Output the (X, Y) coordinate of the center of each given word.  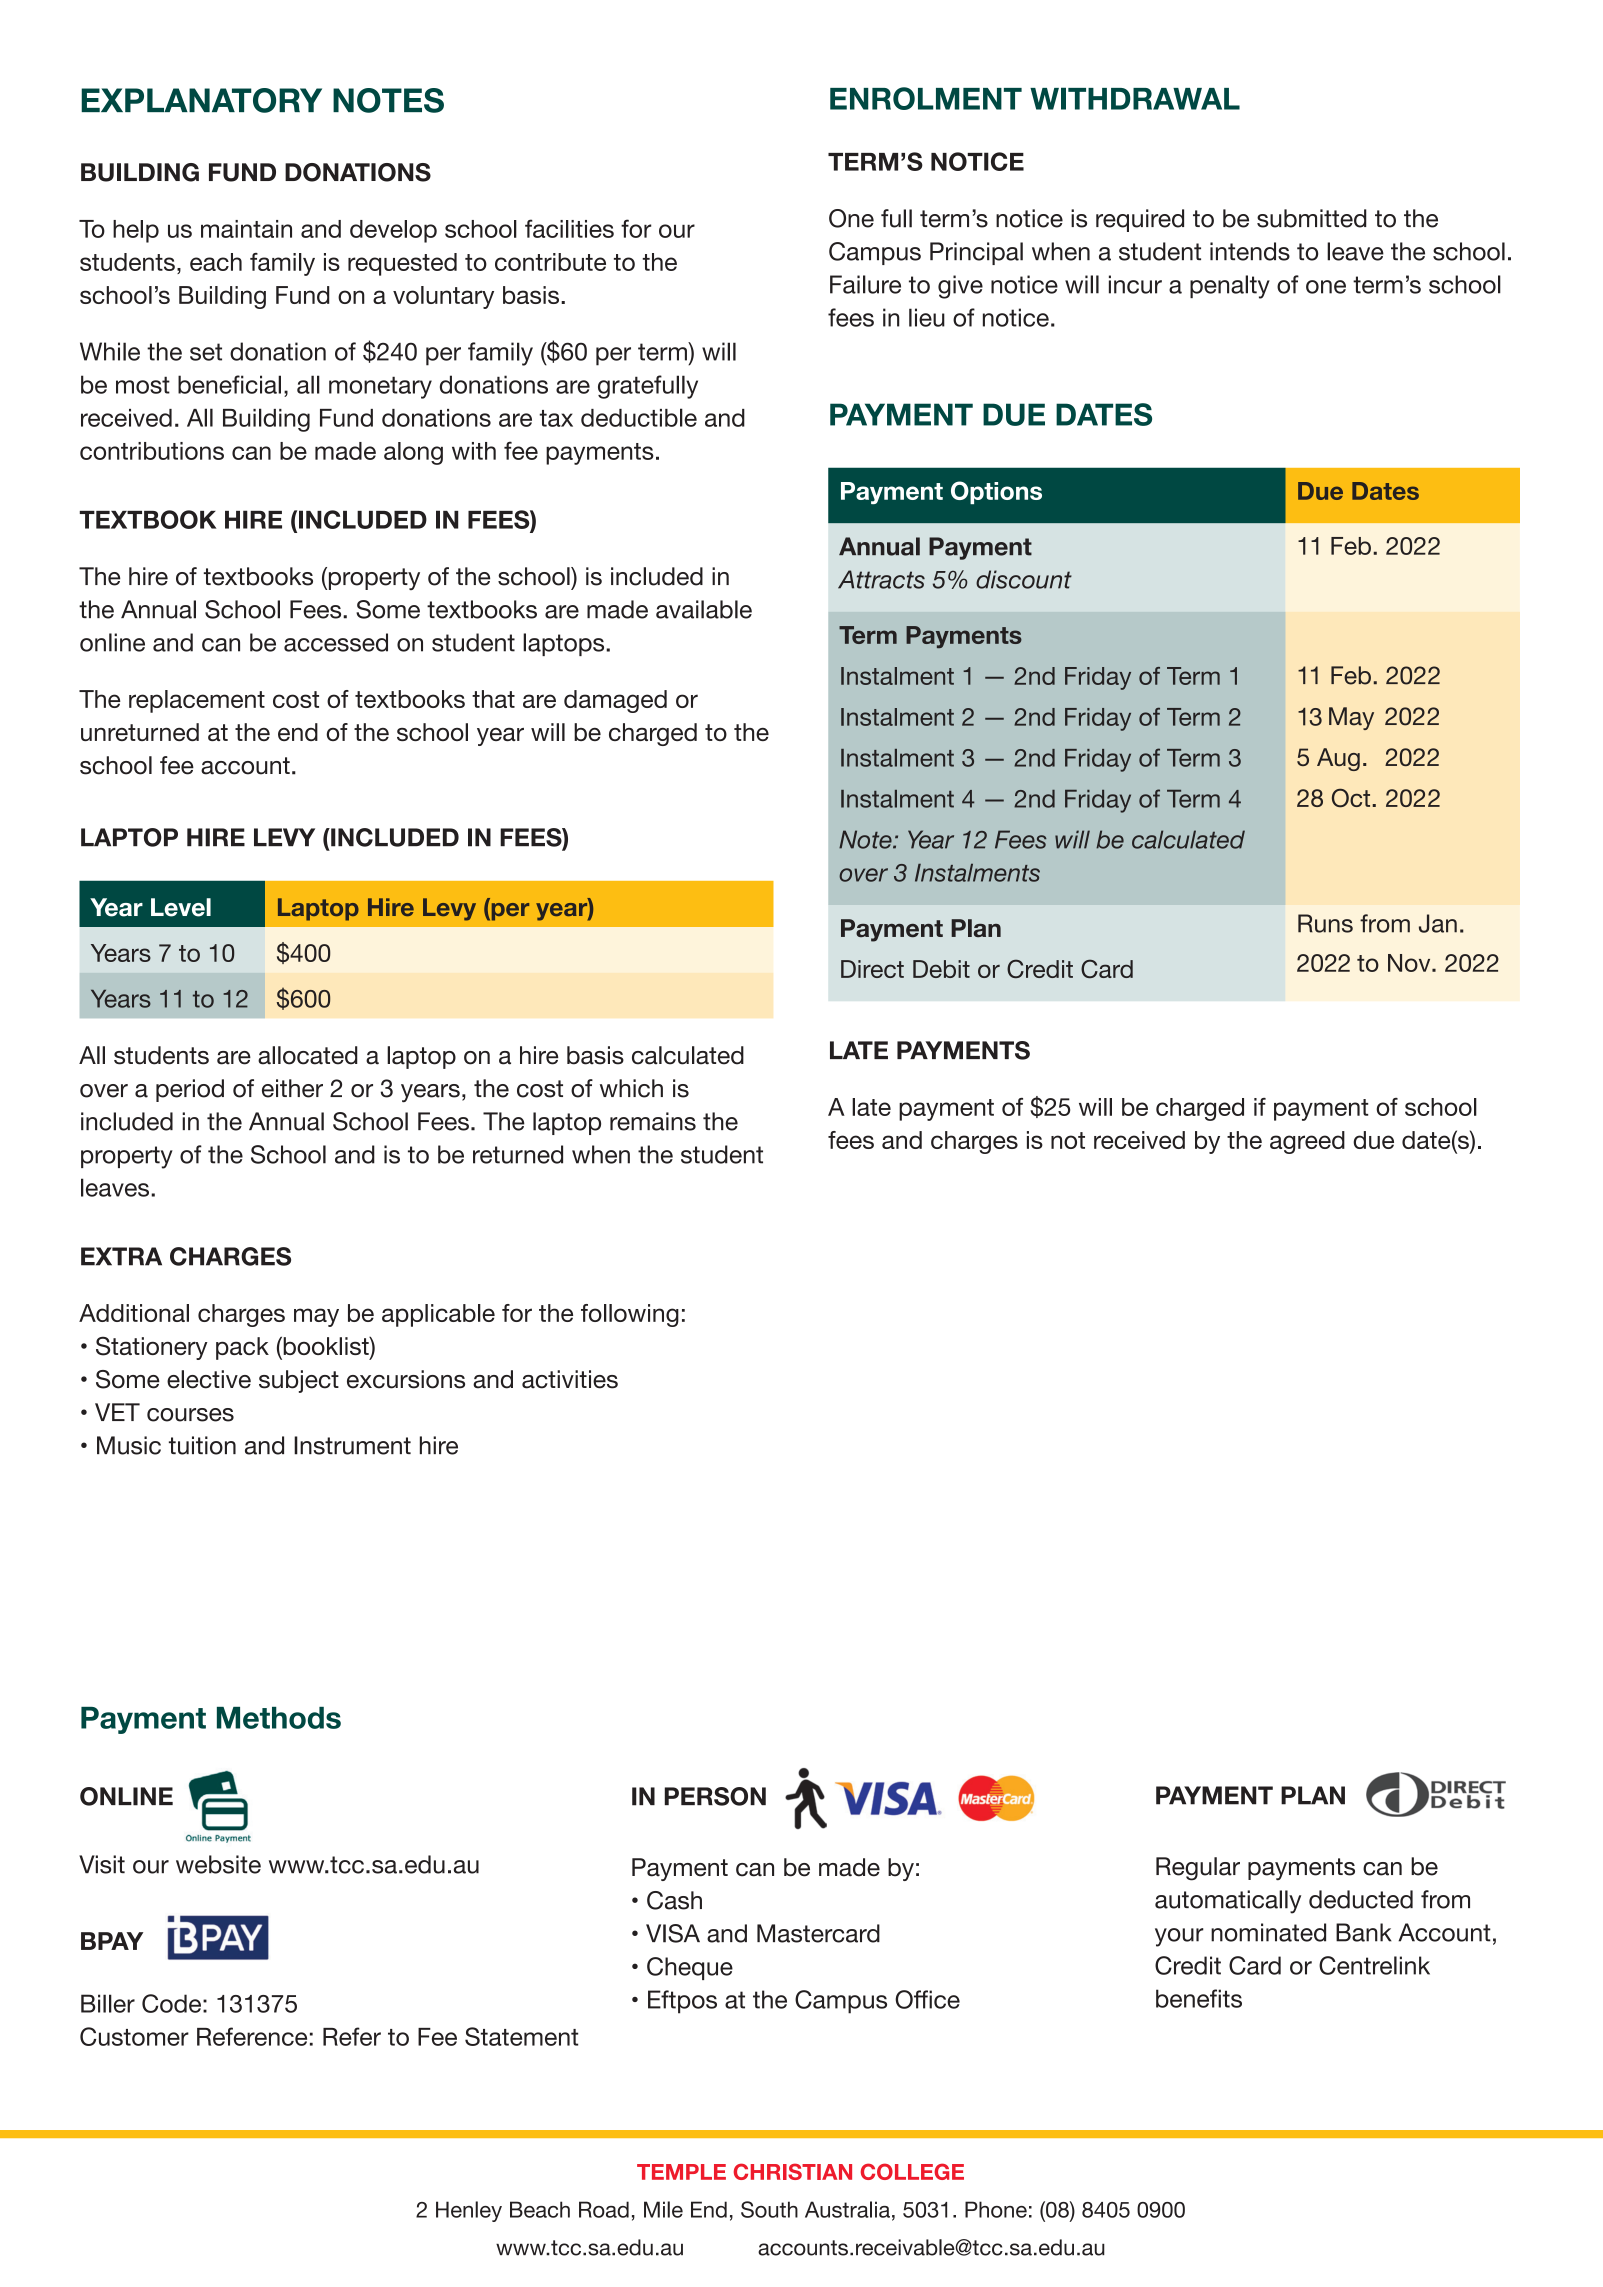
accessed (336, 642)
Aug (1338, 759)
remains (653, 1121)
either (292, 1088)
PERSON (715, 1796)
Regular (1198, 1869)
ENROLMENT (926, 98)
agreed (1307, 1142)
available (704, 609)
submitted (1312, 218)
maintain (246, 229)
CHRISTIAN (793, 2171)
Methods (279, 1718)
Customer (134, 2036)
